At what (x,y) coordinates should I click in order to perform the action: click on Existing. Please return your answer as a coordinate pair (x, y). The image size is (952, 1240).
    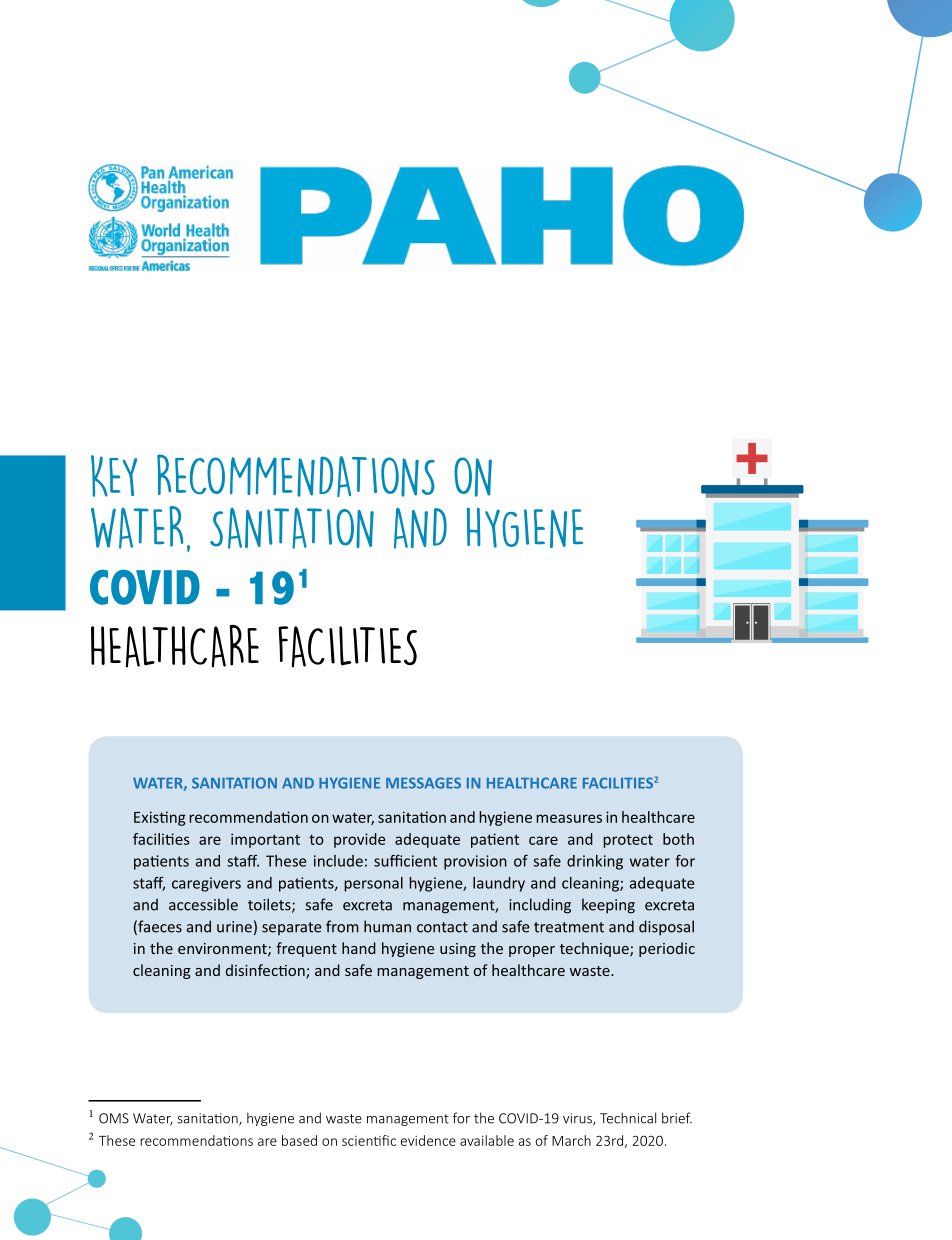
    Looking at the image, I should click on (160, 818).
